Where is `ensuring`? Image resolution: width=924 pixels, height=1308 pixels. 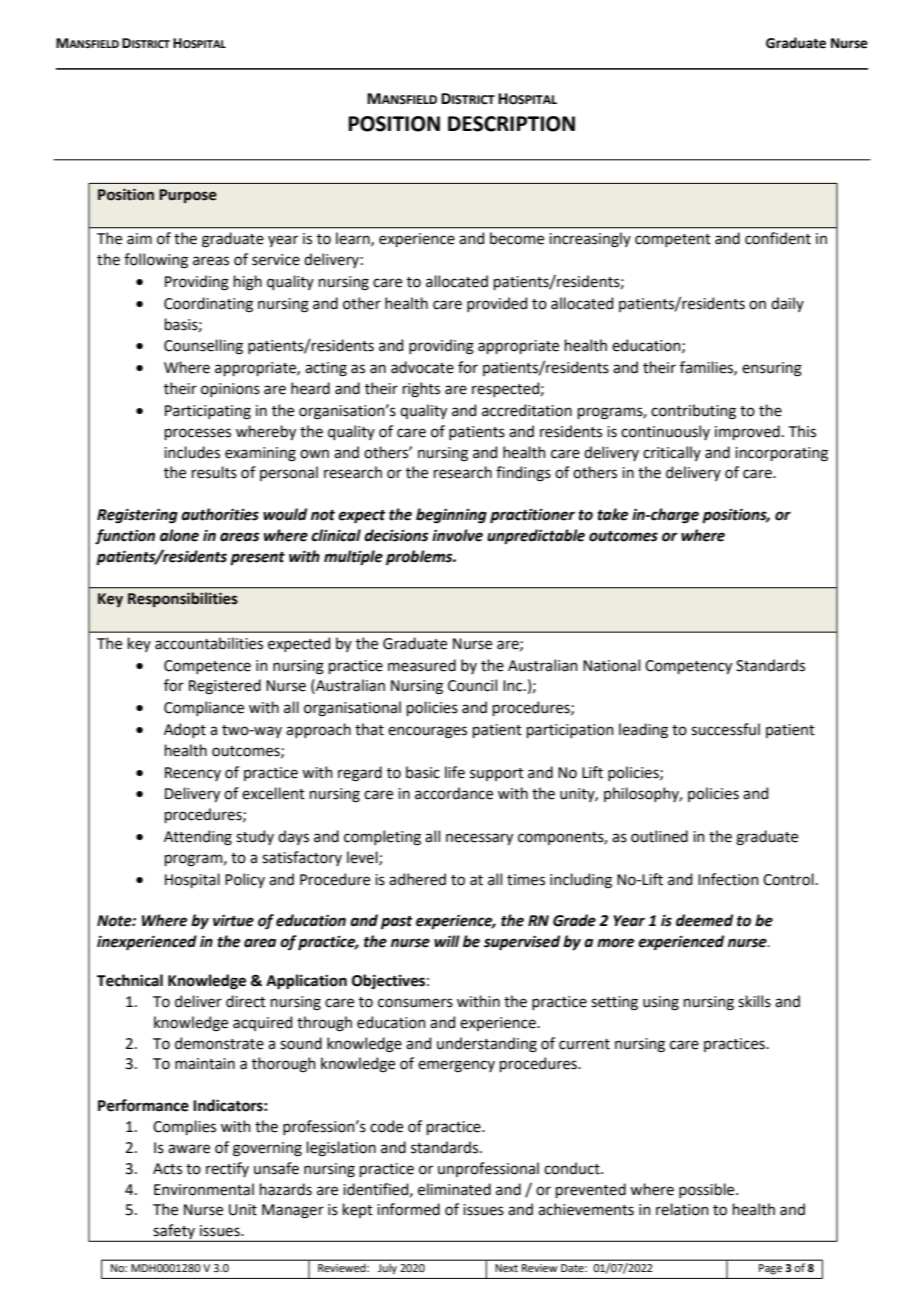 ensuring is located at coordinates (772, 369).
